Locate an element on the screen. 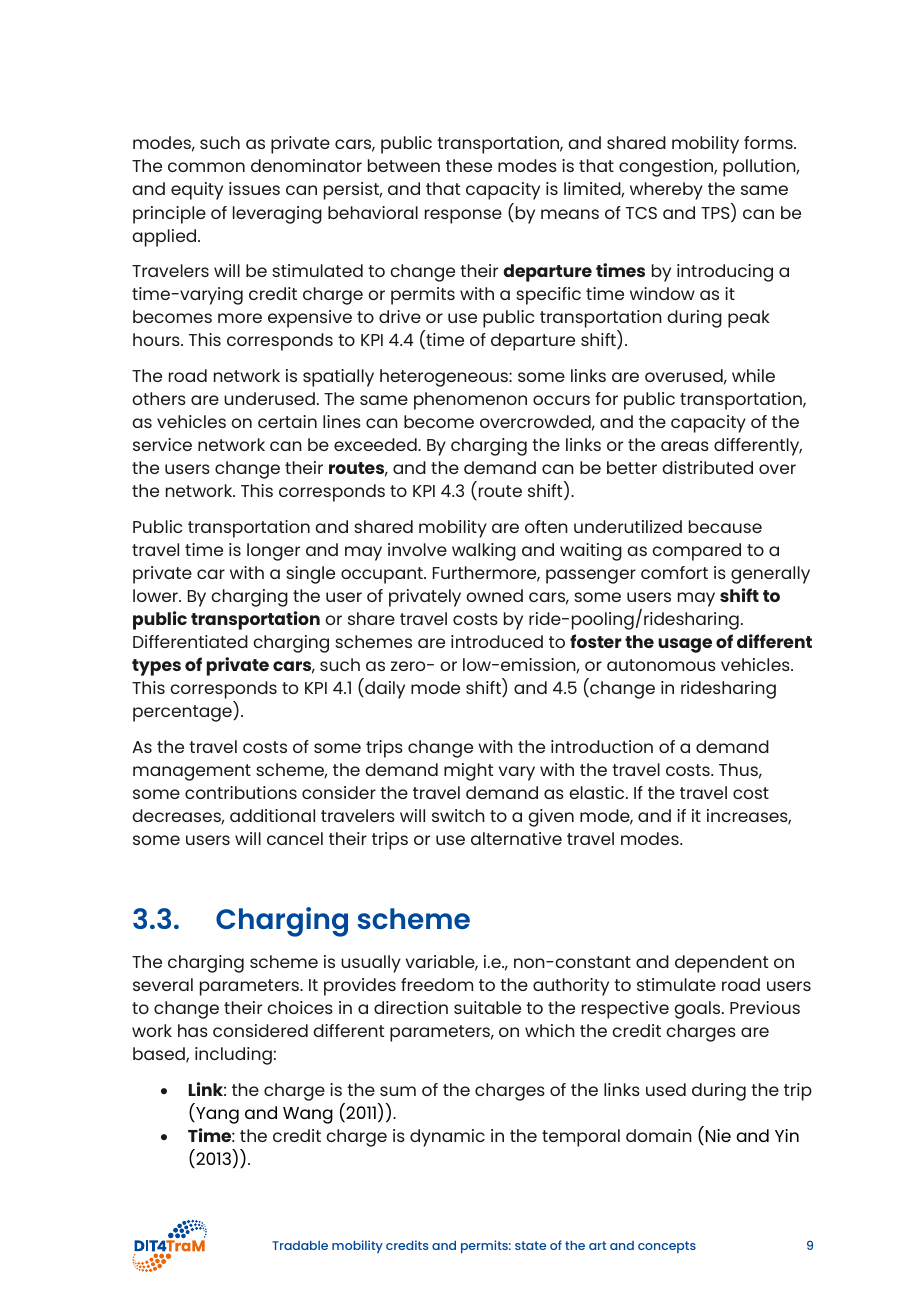 Image resolution: width=924 pixels, height=1308 pixels. percentage is located at coordinates (183, 713).
